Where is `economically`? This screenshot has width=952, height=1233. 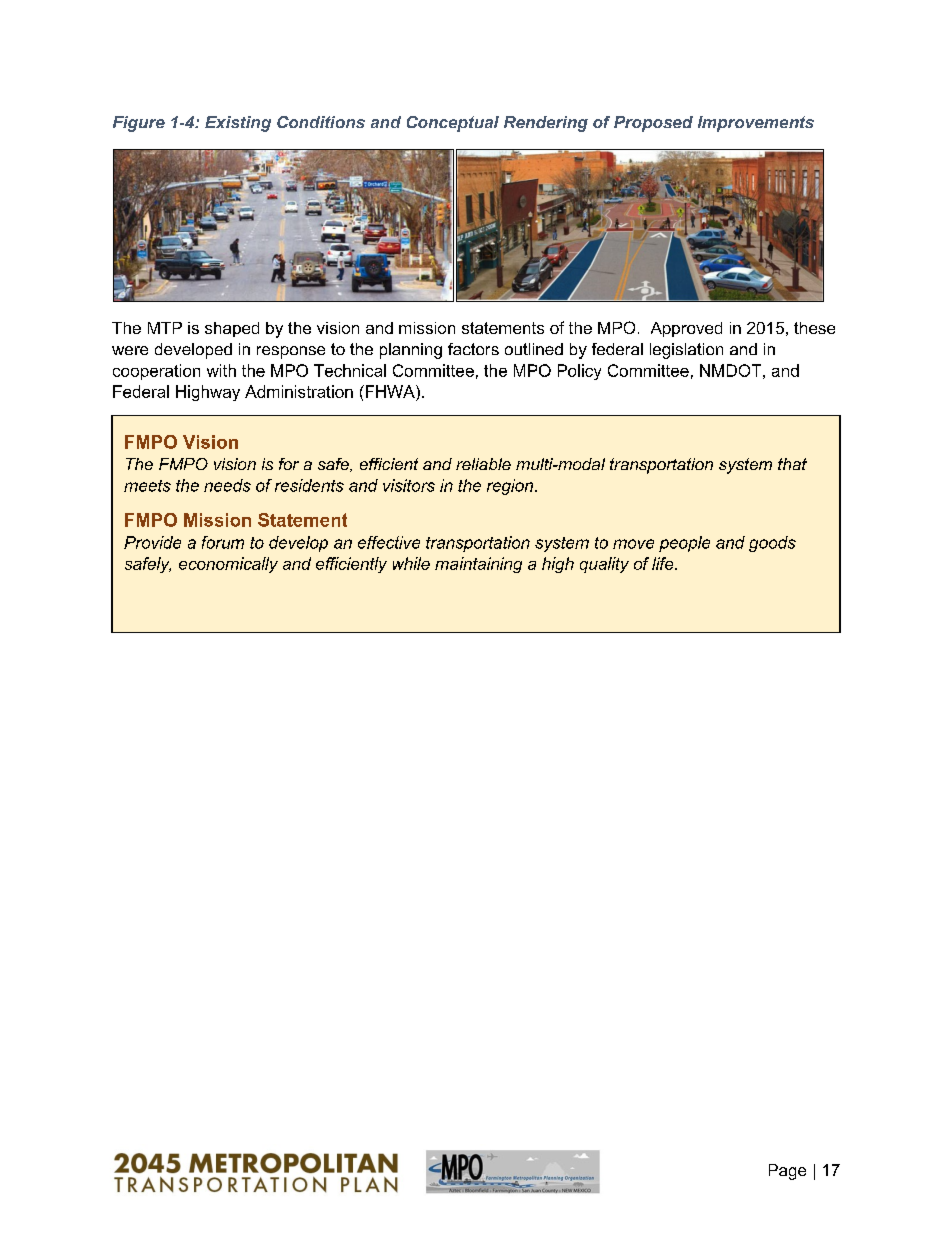 economically is located at coordinates (228, 565).
